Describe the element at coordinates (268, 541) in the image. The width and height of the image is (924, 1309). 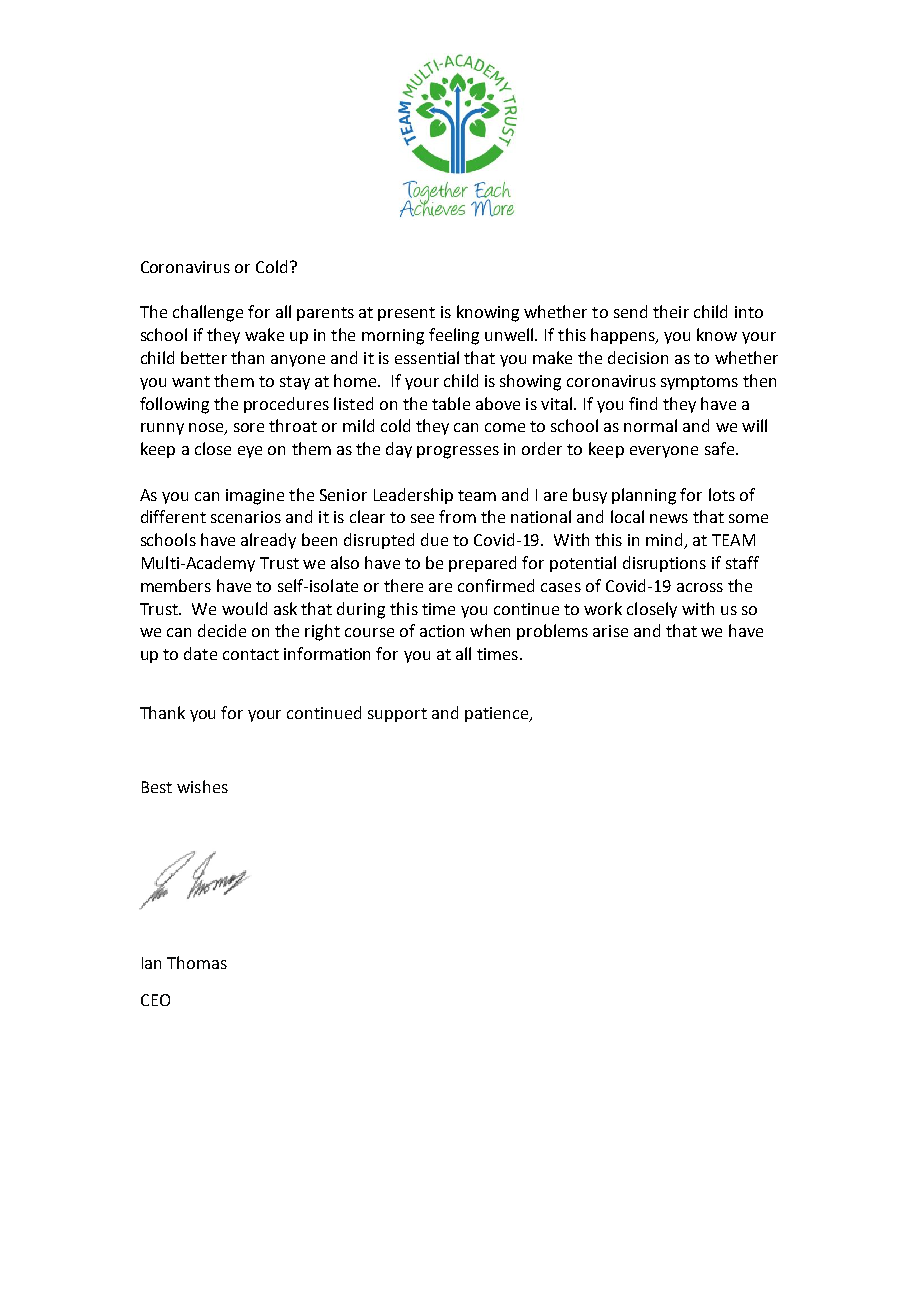
I see `already` at that location.
